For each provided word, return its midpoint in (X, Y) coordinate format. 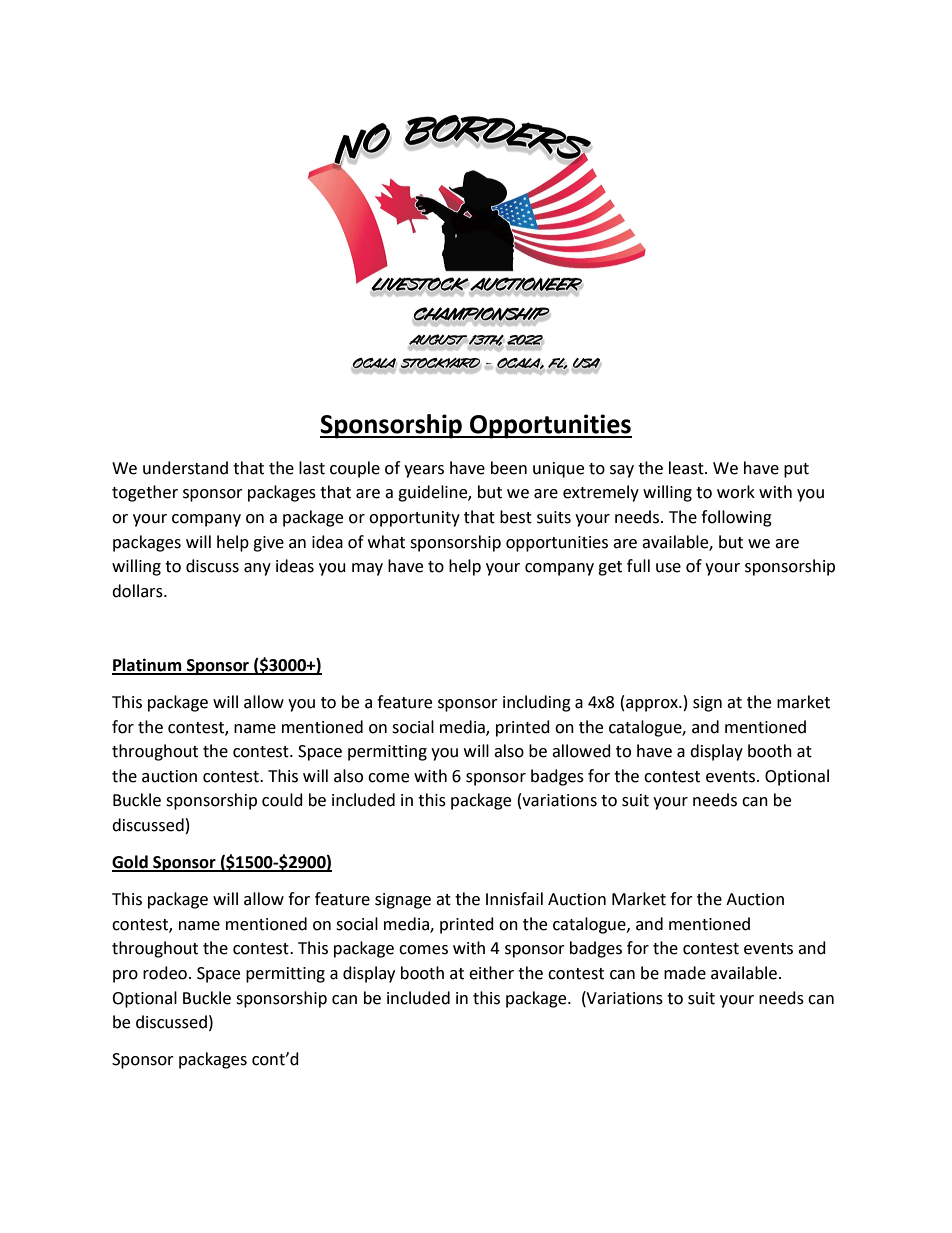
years (424, 471)
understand (185, 468)
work (736, 492)
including (537, 703)
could (282, 800)
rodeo (165, 973)
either (491, 973)
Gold (131, 863)
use (668, 568)
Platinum (148, 666)
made (685, 973)
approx (653, 705)
